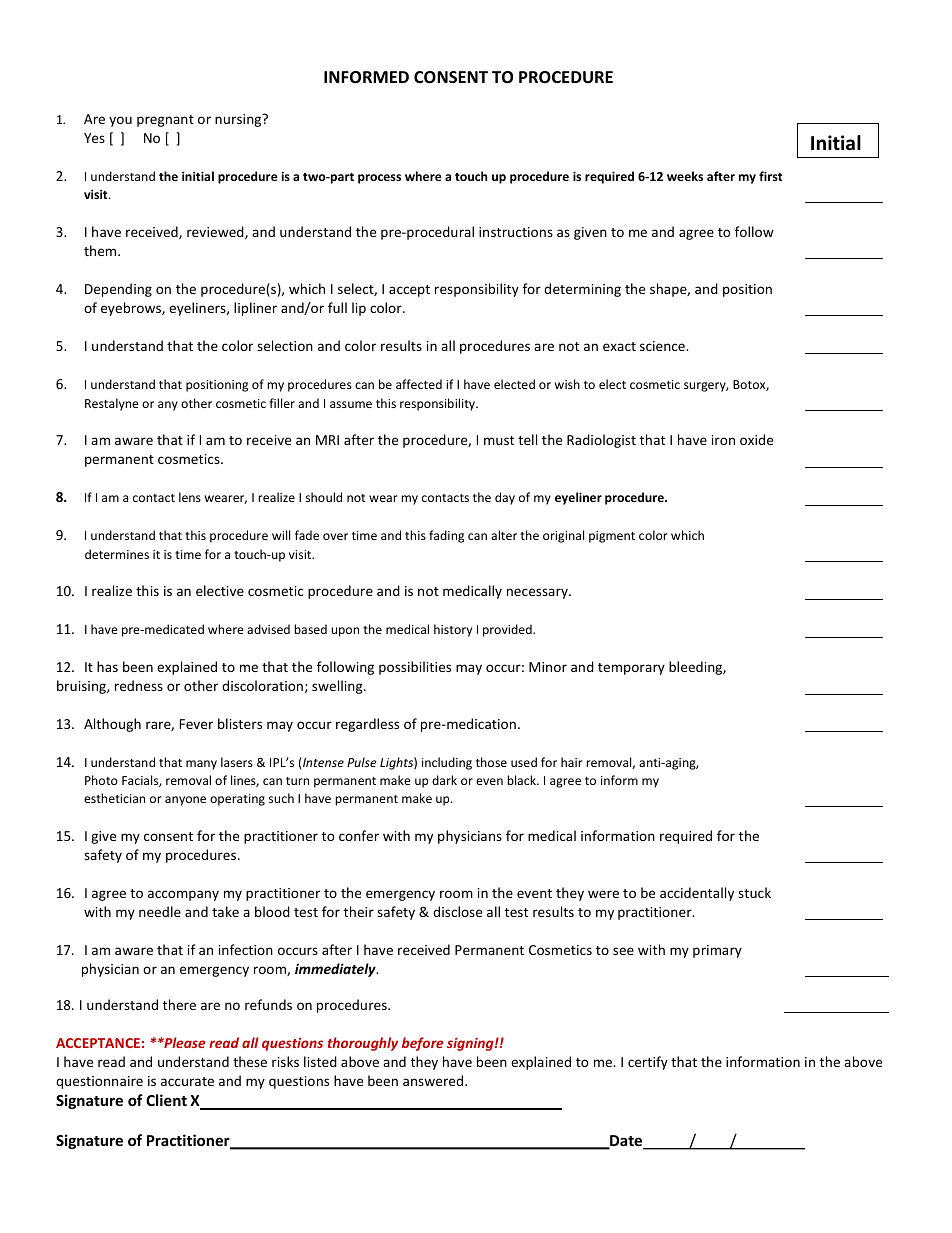 Image resolution: width=952 pixels, height=1233 pixels. Describe the element at coordinates (419, 384) in the screenshot. I see `affected` at that location.
